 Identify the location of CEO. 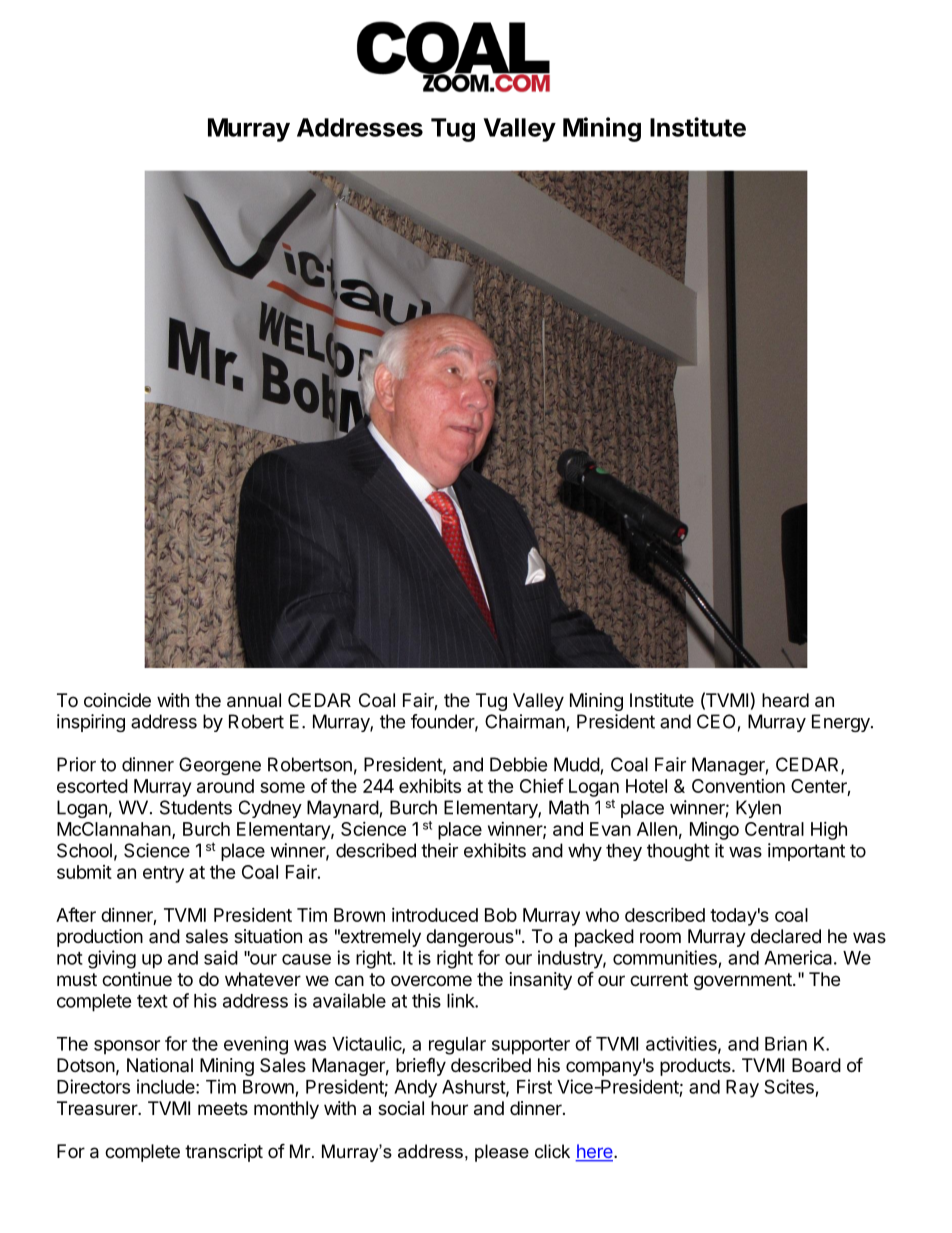
(716, 721).
